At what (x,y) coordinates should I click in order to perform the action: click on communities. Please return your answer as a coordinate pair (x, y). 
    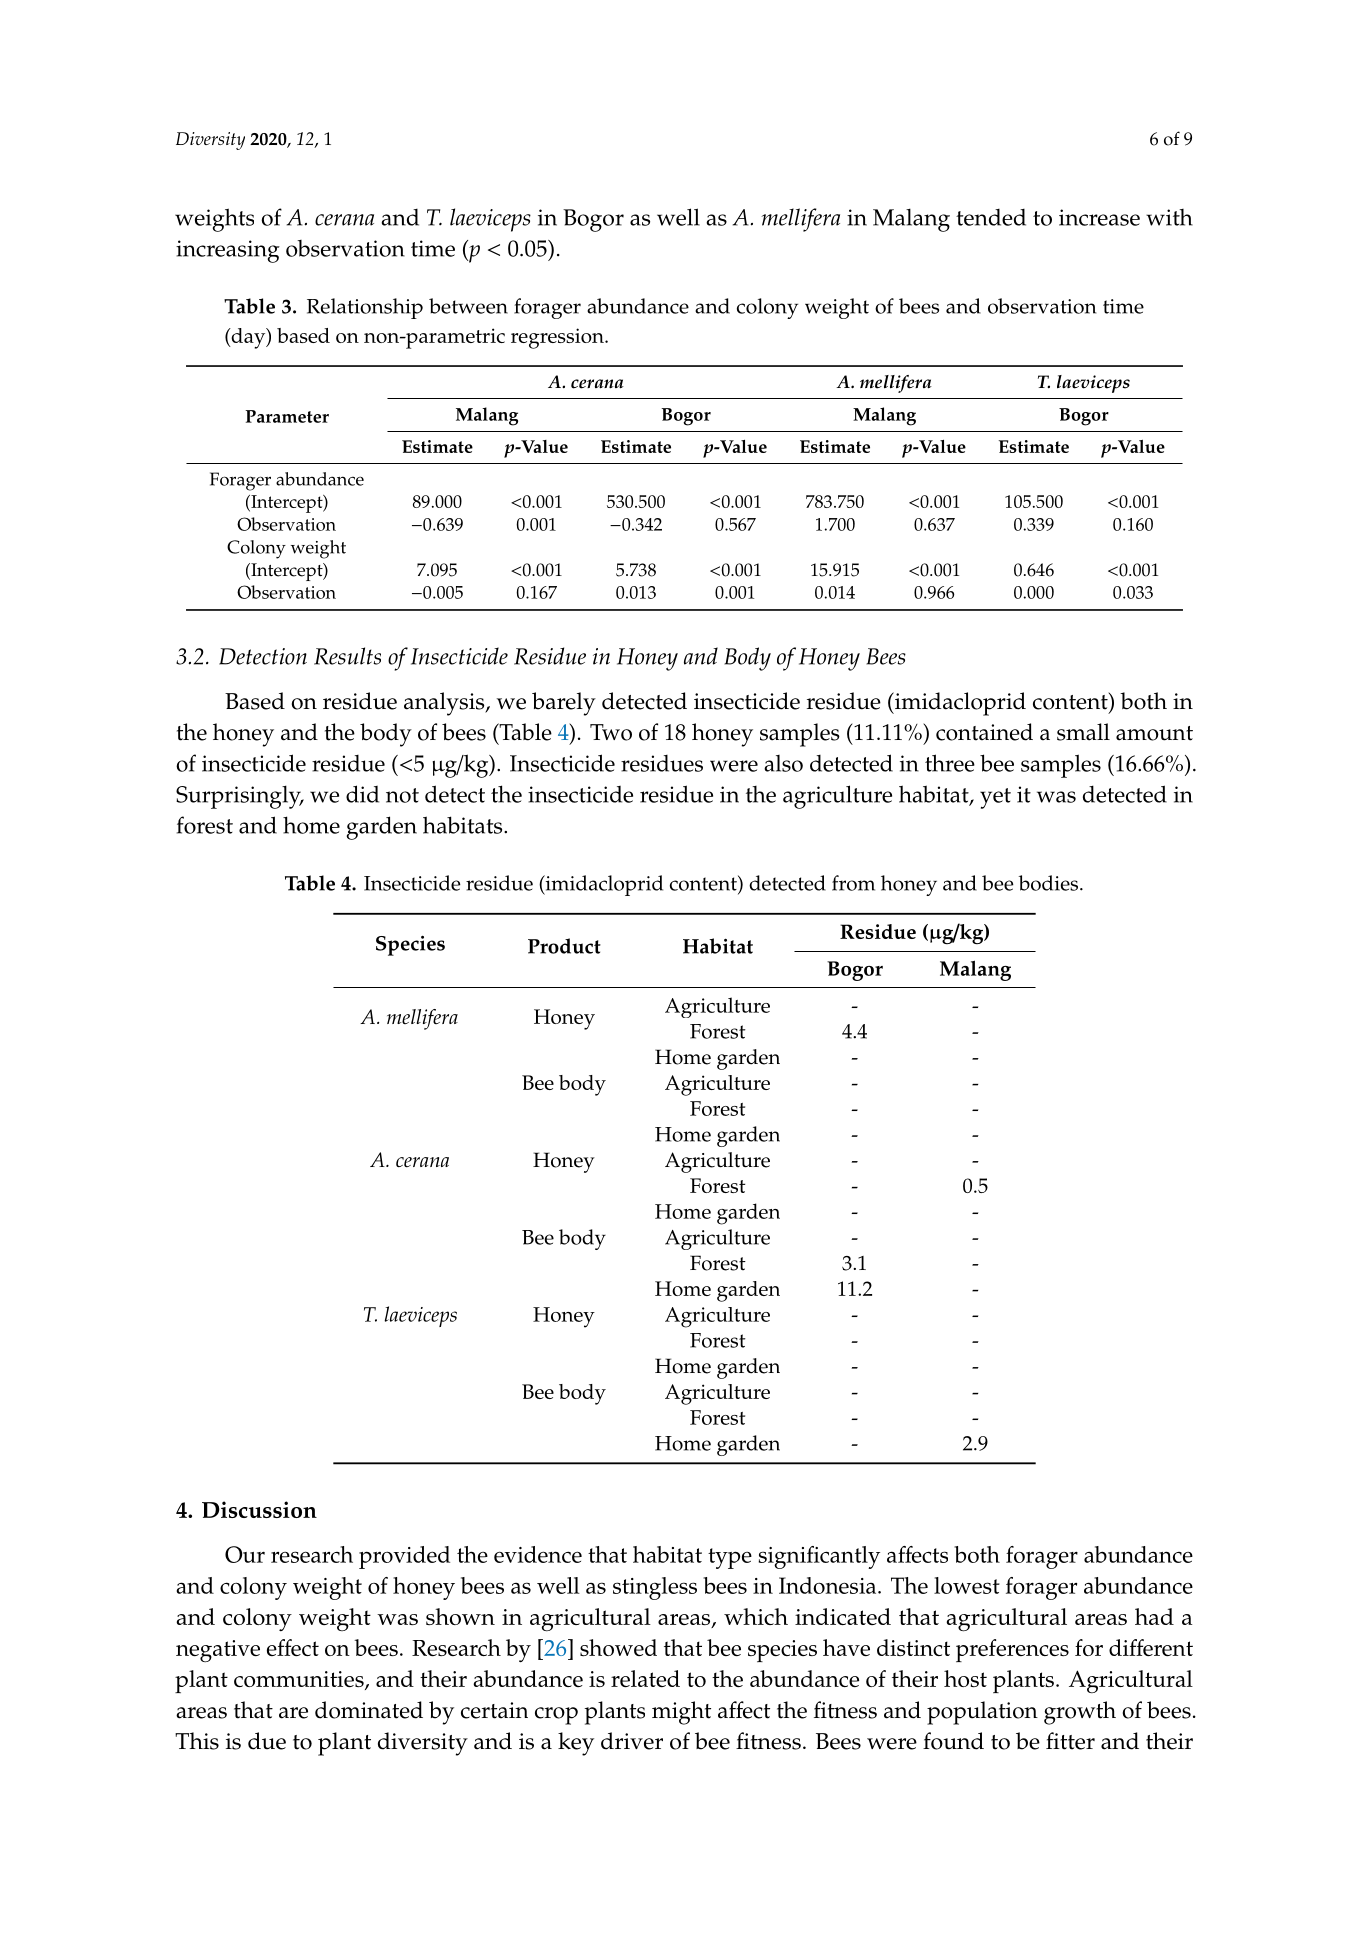
    Looking at the image, I should click on (300, 1680).
